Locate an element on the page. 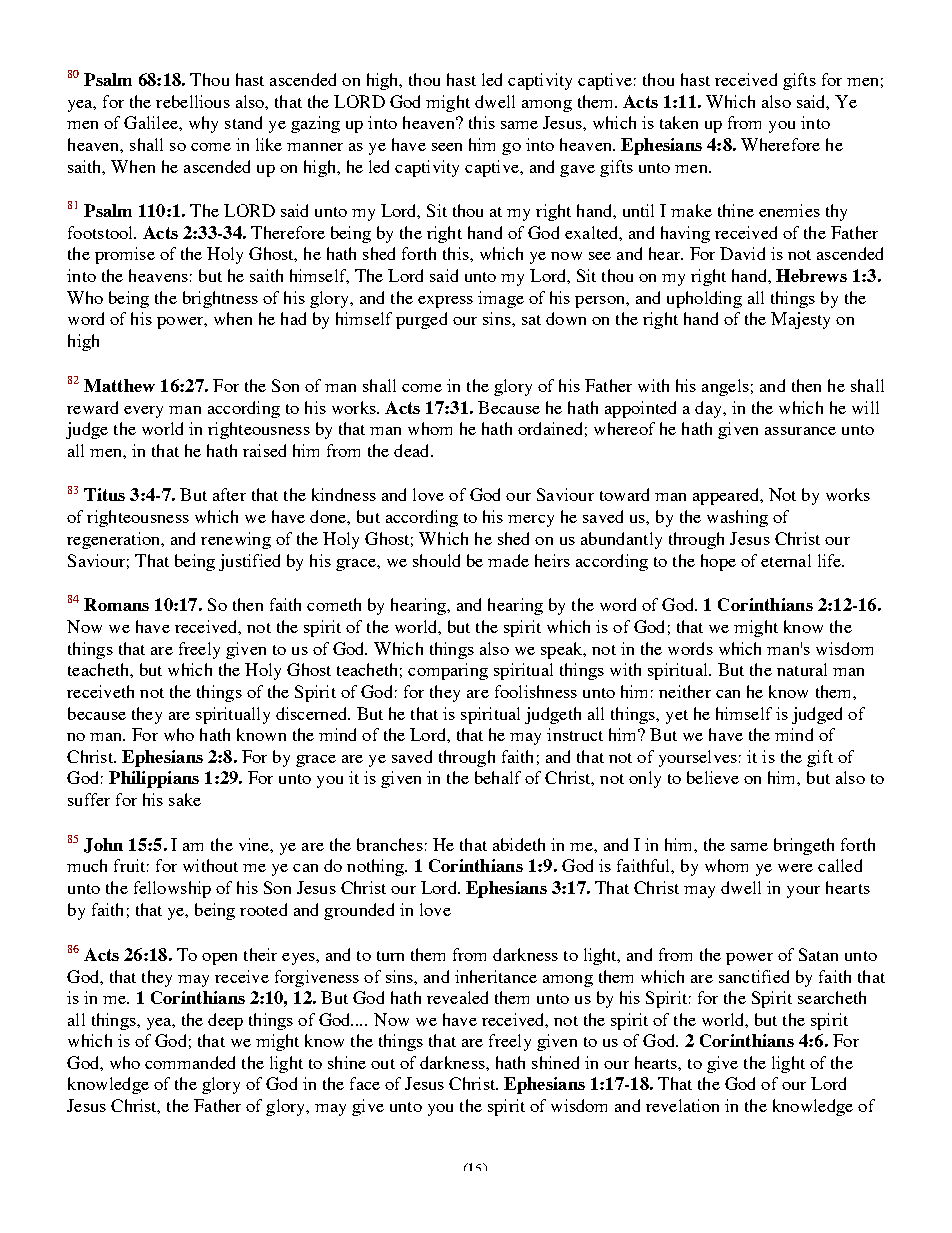 The image size is (952, 1233). eternal is located at coordinates (786, 560).
